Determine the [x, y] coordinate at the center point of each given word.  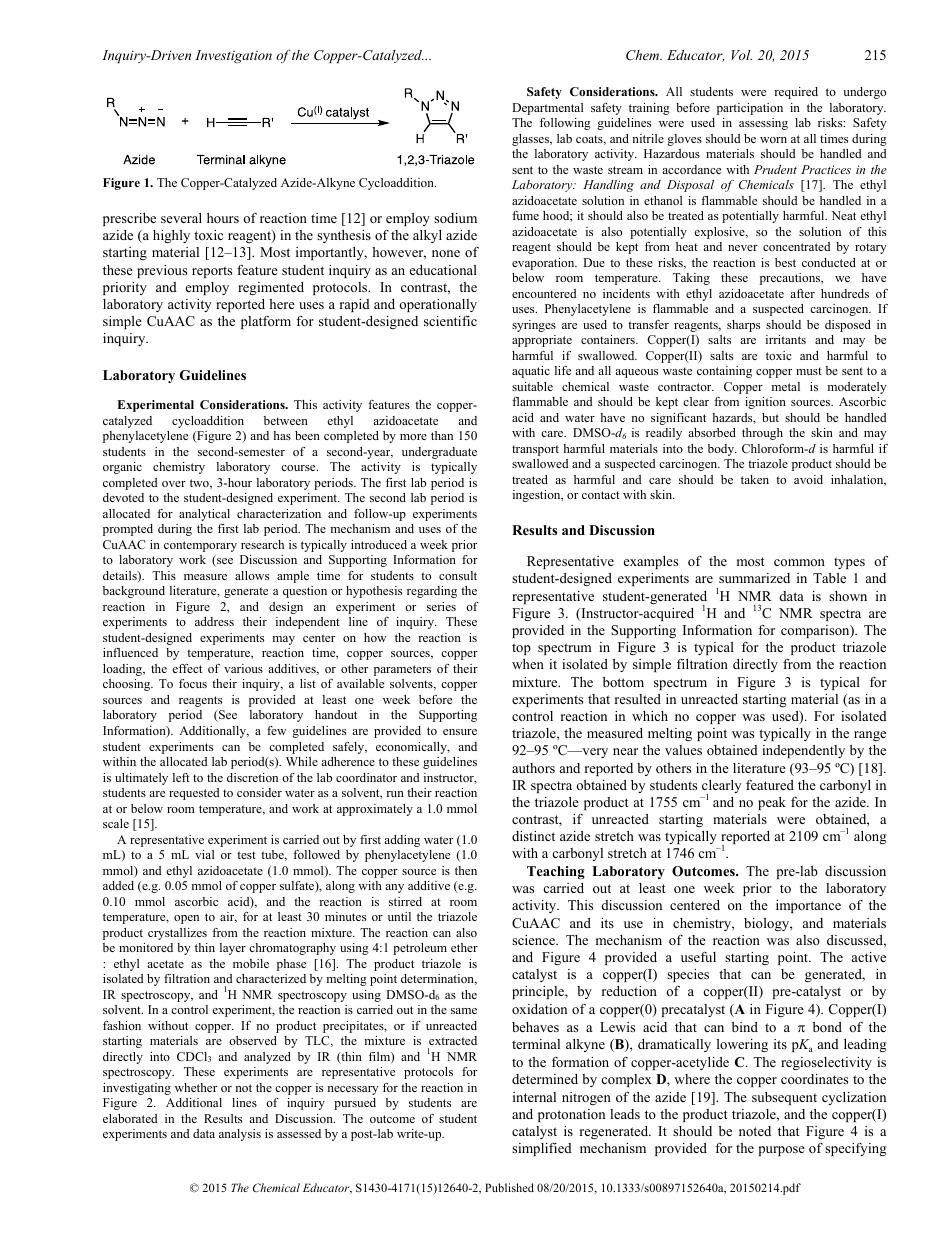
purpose [782, 1151]
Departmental [547, 109]
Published [509, 1187]
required [796, 93]
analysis [240, 1135]
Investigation [233, 56]
